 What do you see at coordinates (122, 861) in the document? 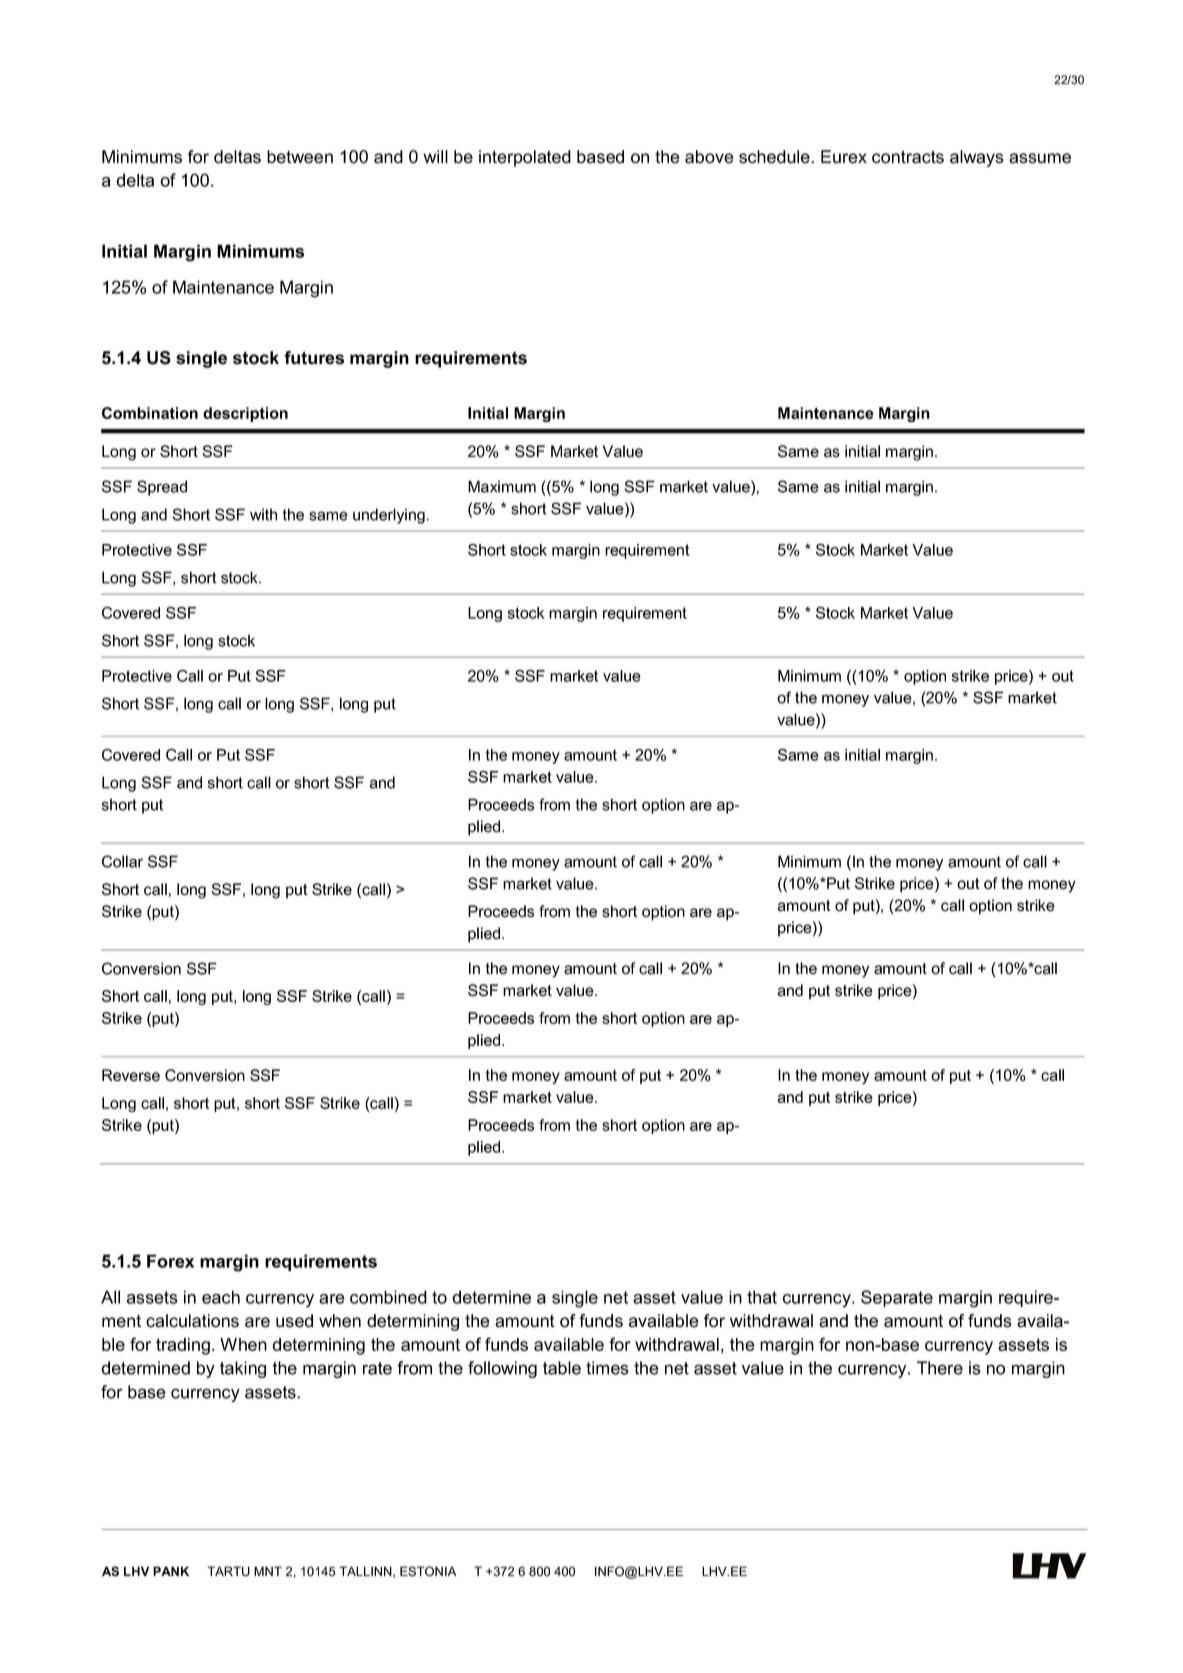
I see `Collar` at bounding box center [122, 861].
